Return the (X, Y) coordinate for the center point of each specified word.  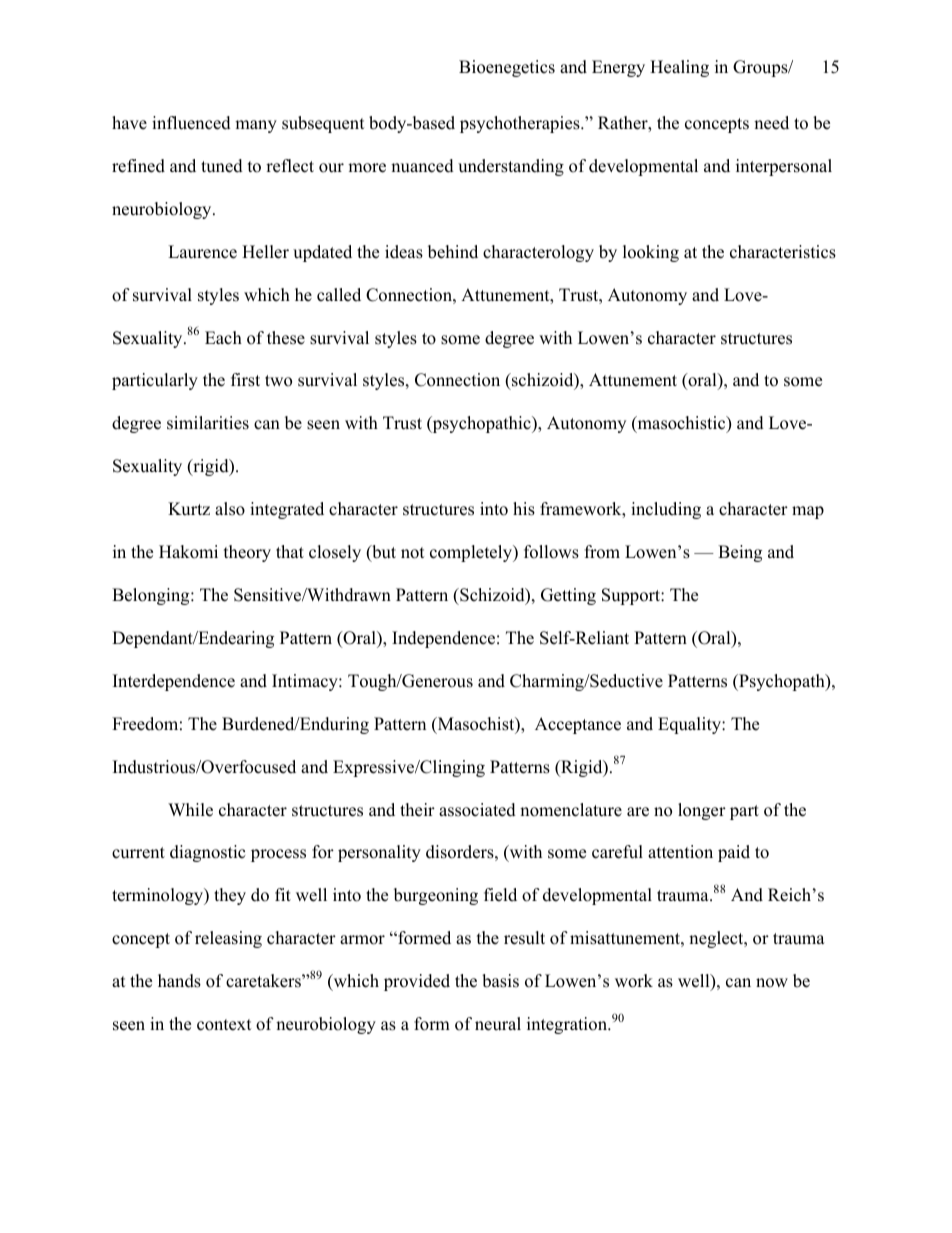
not (413, 553)
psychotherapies (521, 124)
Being (740, 553)
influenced (191, 123)
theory (247, 553)
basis (500, 981)
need (771, 123)
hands (179, 981)
